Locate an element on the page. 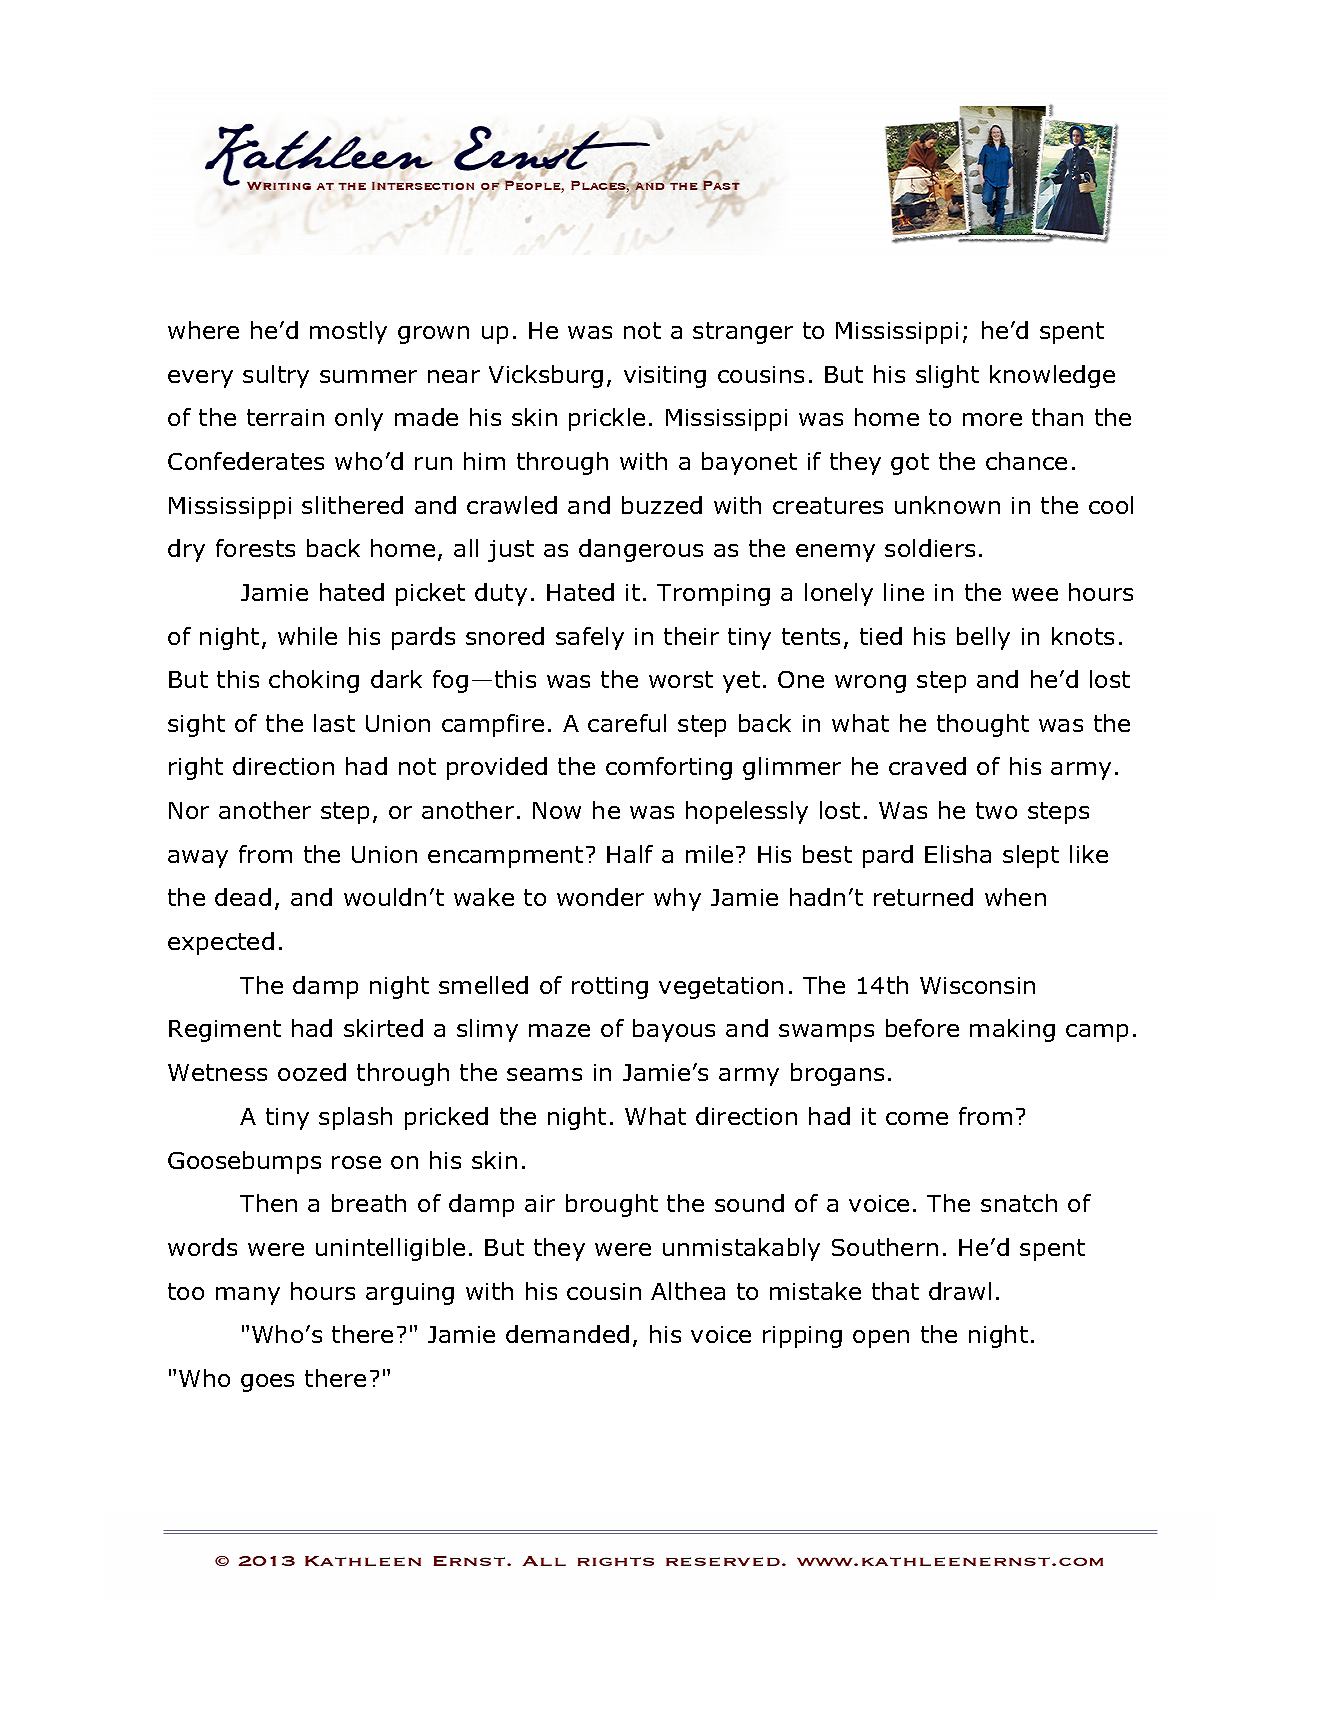  come is located at coordinates (917, 1118).
